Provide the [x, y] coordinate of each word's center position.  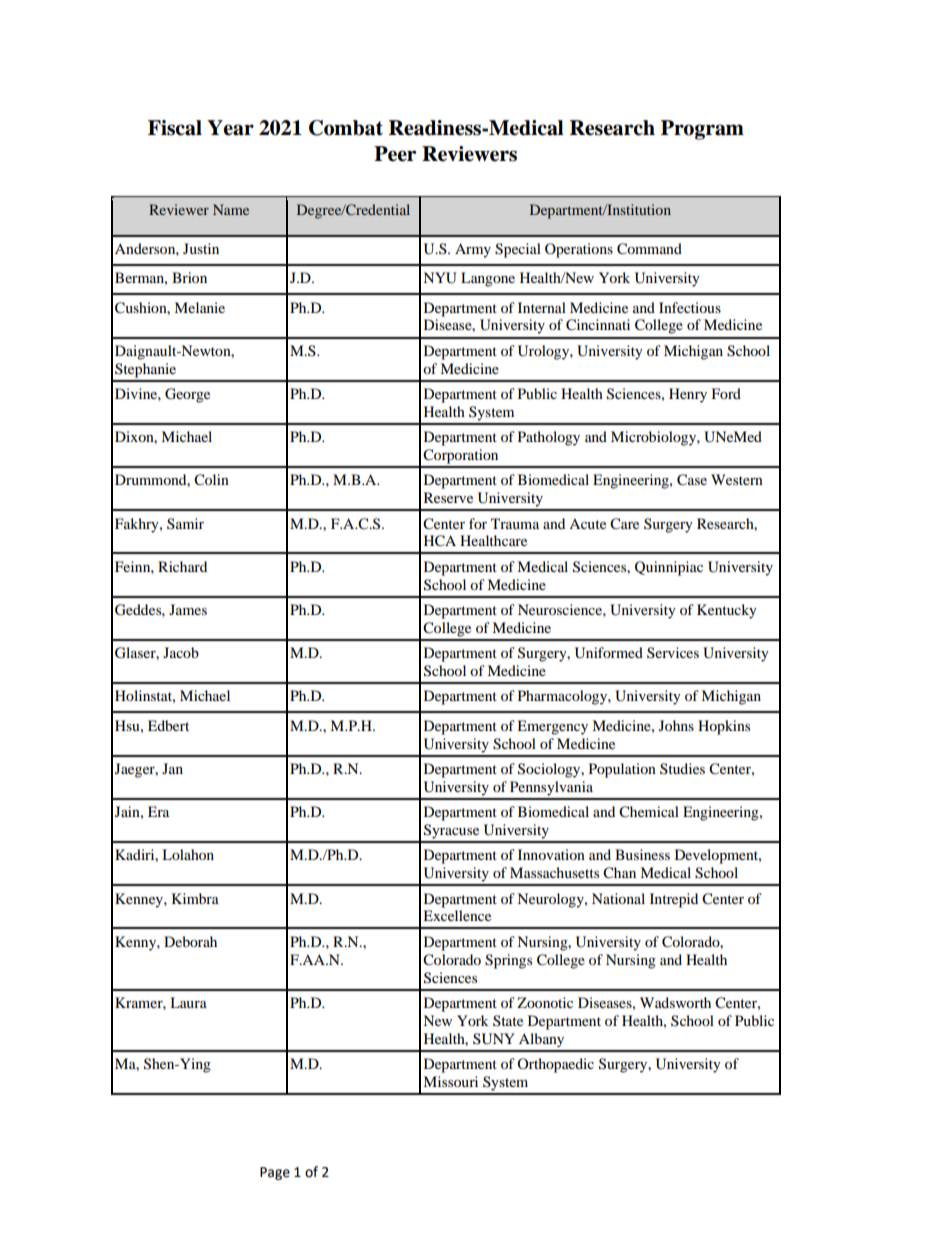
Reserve [448, 497]
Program [702, 130]
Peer [395, 154]
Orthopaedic [555, 1065]
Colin [211, 480]
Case [692, 480]
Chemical [649, 812]
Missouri [450, 1081]
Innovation [551, 854]
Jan [172, 768]
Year [230, 128]
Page [275, 1173]
